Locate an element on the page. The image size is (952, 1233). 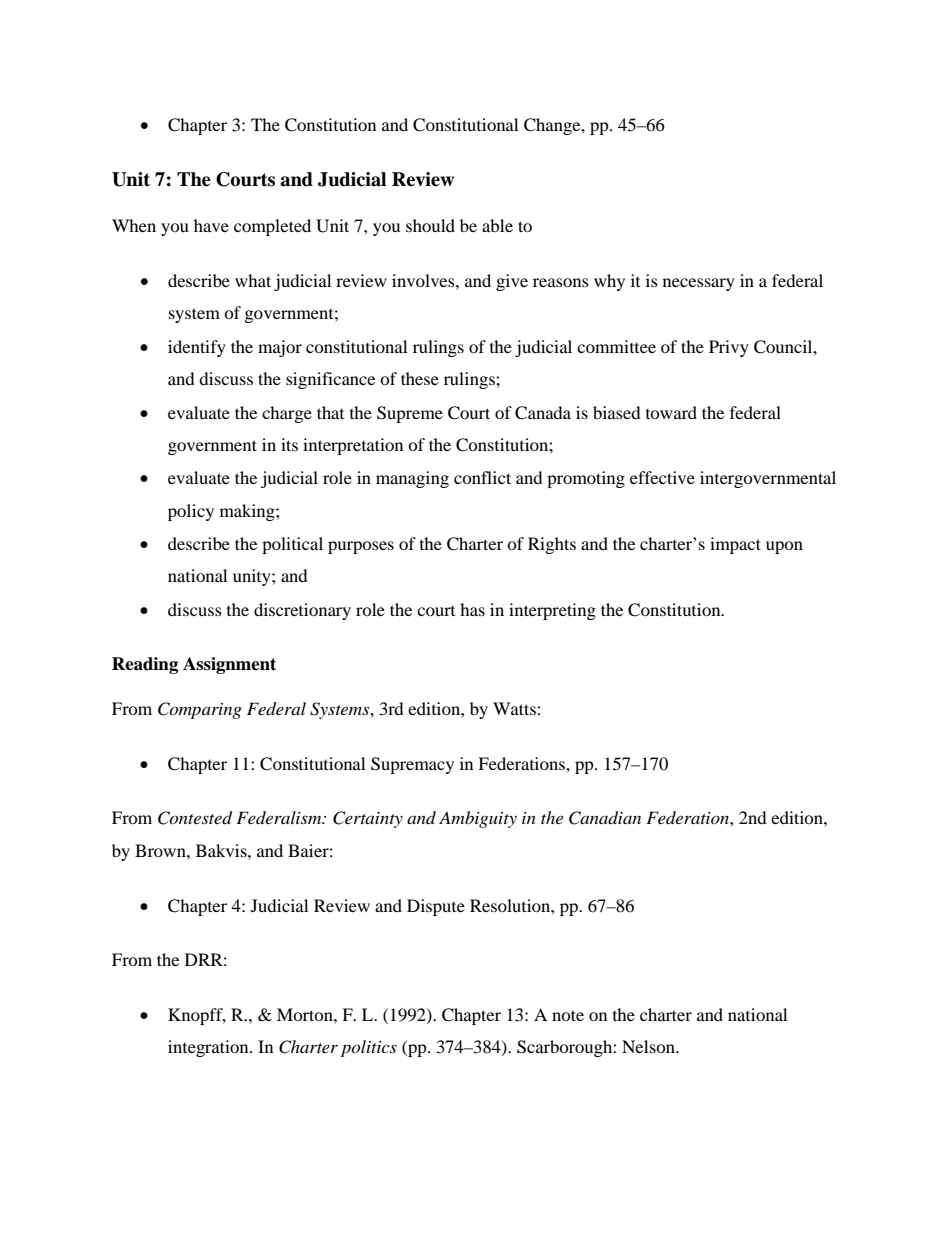
should is located at coordinates (430, 225).
